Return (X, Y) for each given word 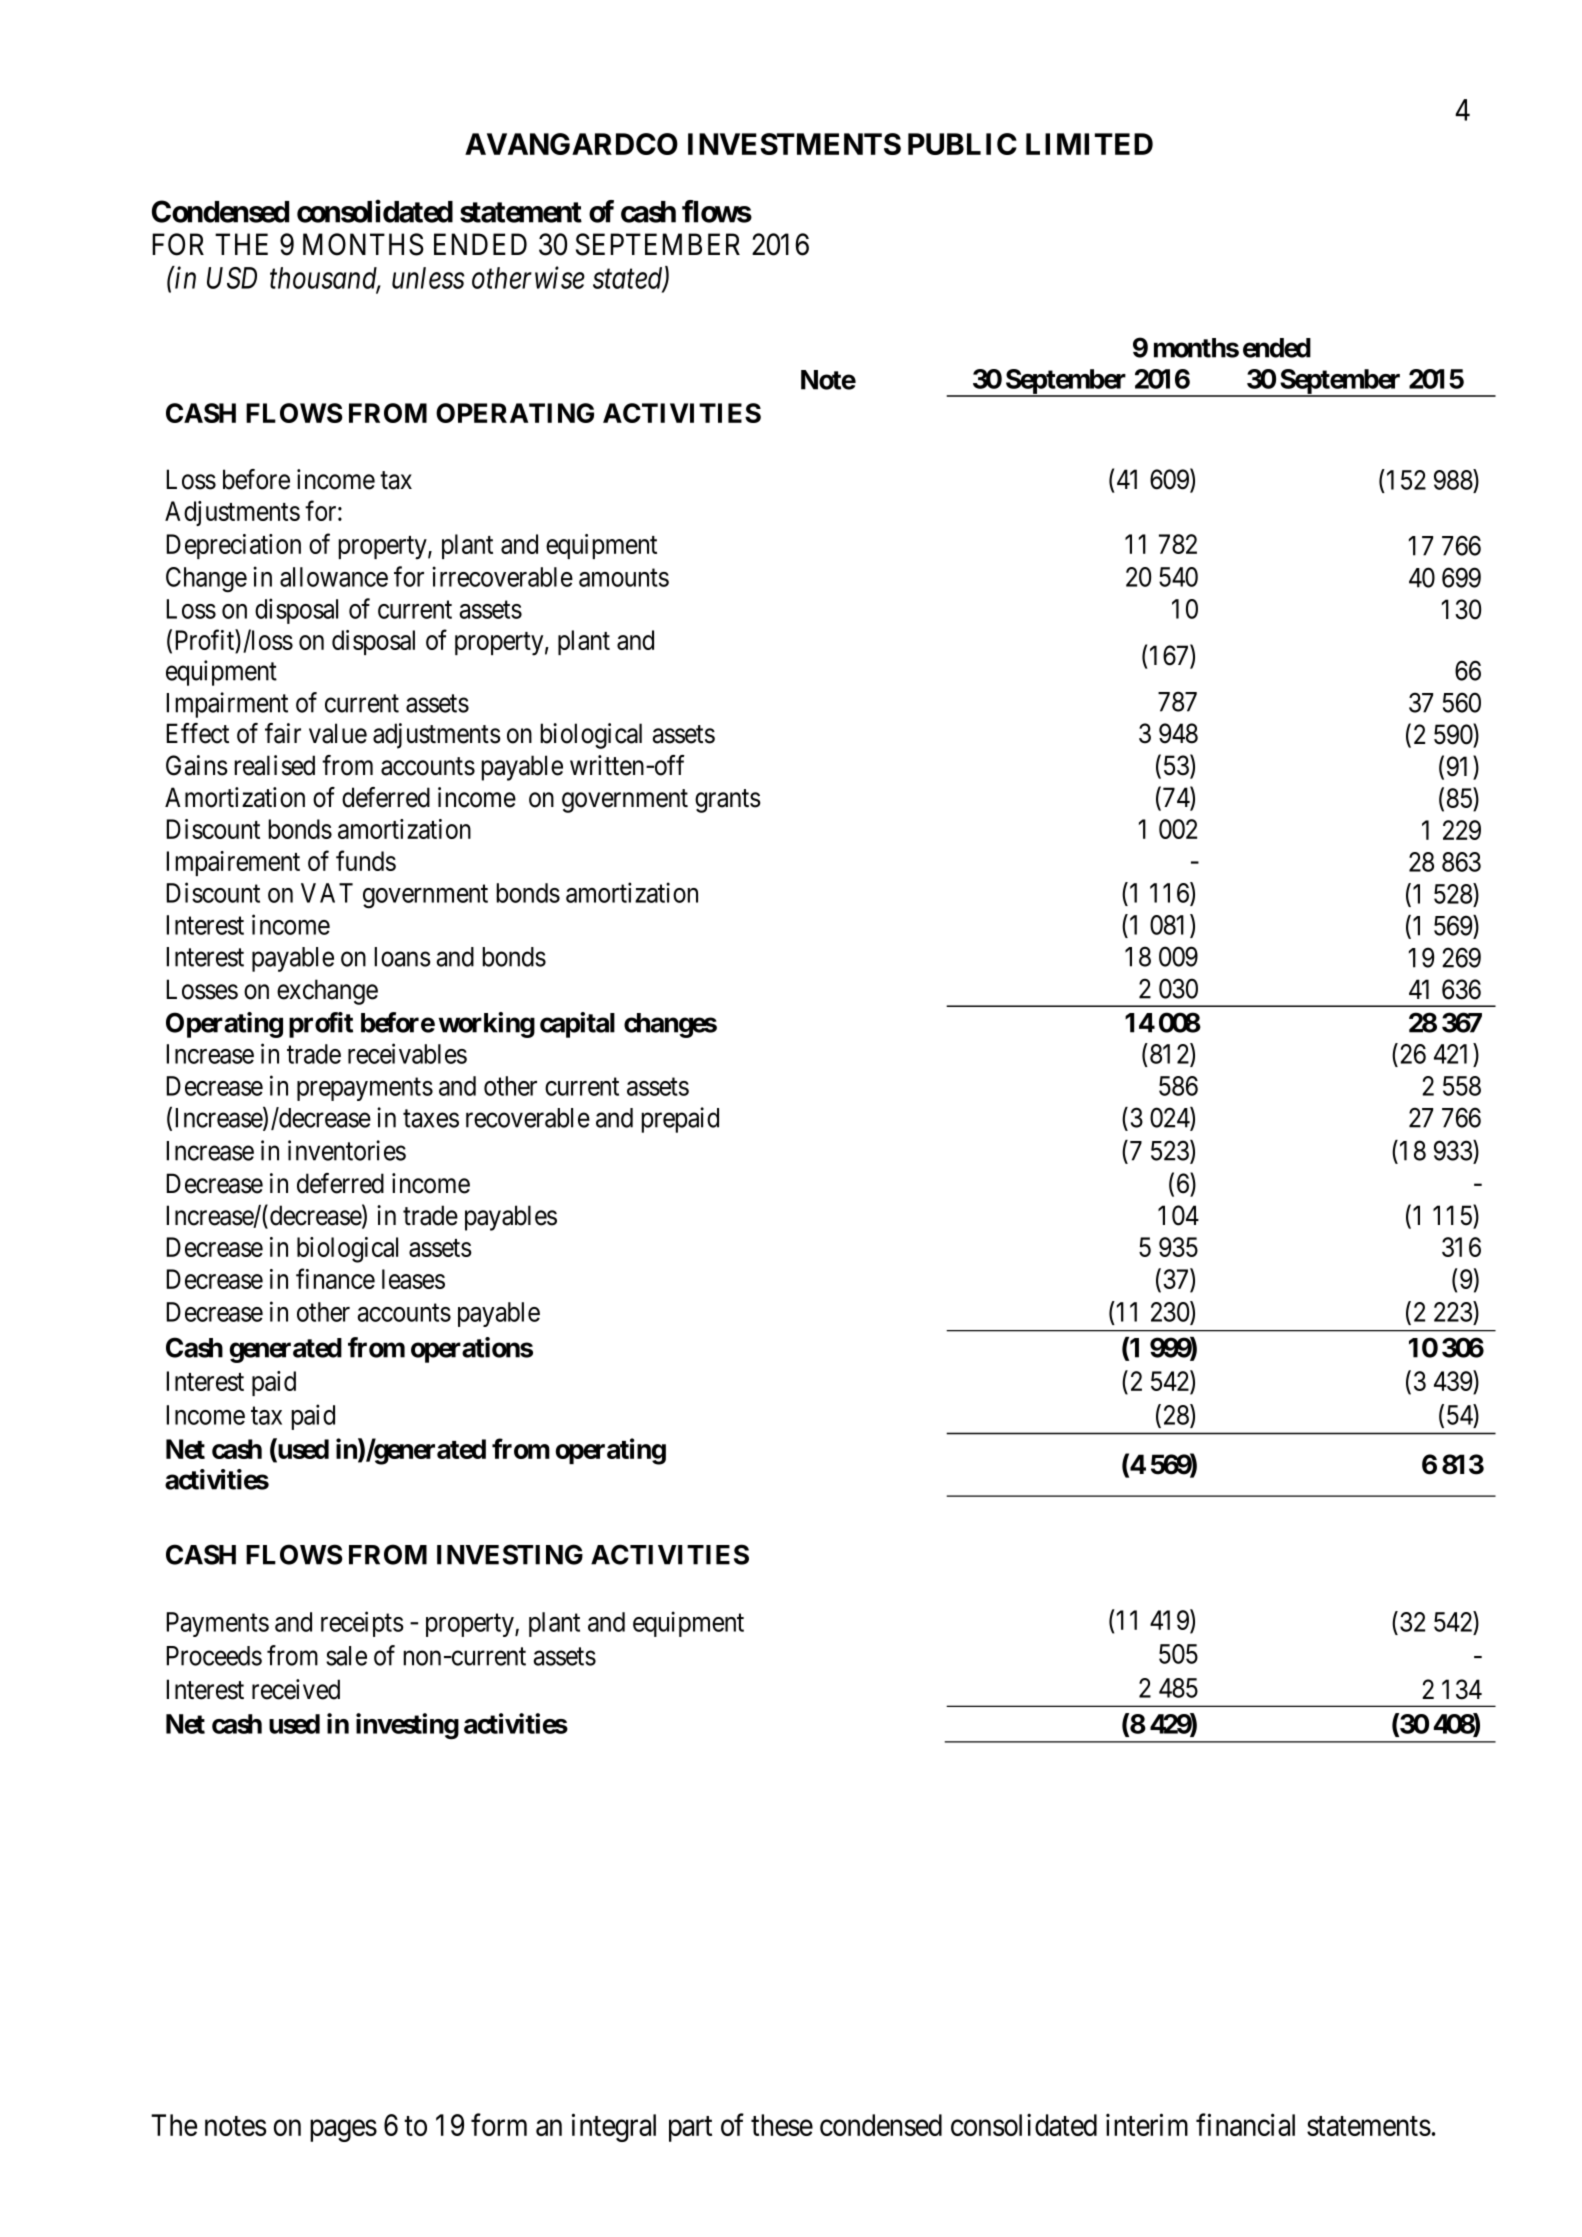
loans (403, 957)
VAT (327, 893)
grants (728, 801)
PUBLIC (962, 144)
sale (346, 1656)
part (690, 2129)
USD (232, 278)
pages (343, 2131)
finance (335, 1278)
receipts (362, 1624)
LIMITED (1089, 144)
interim (1147, 2124)
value (338, 733)
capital (577, 1025)
